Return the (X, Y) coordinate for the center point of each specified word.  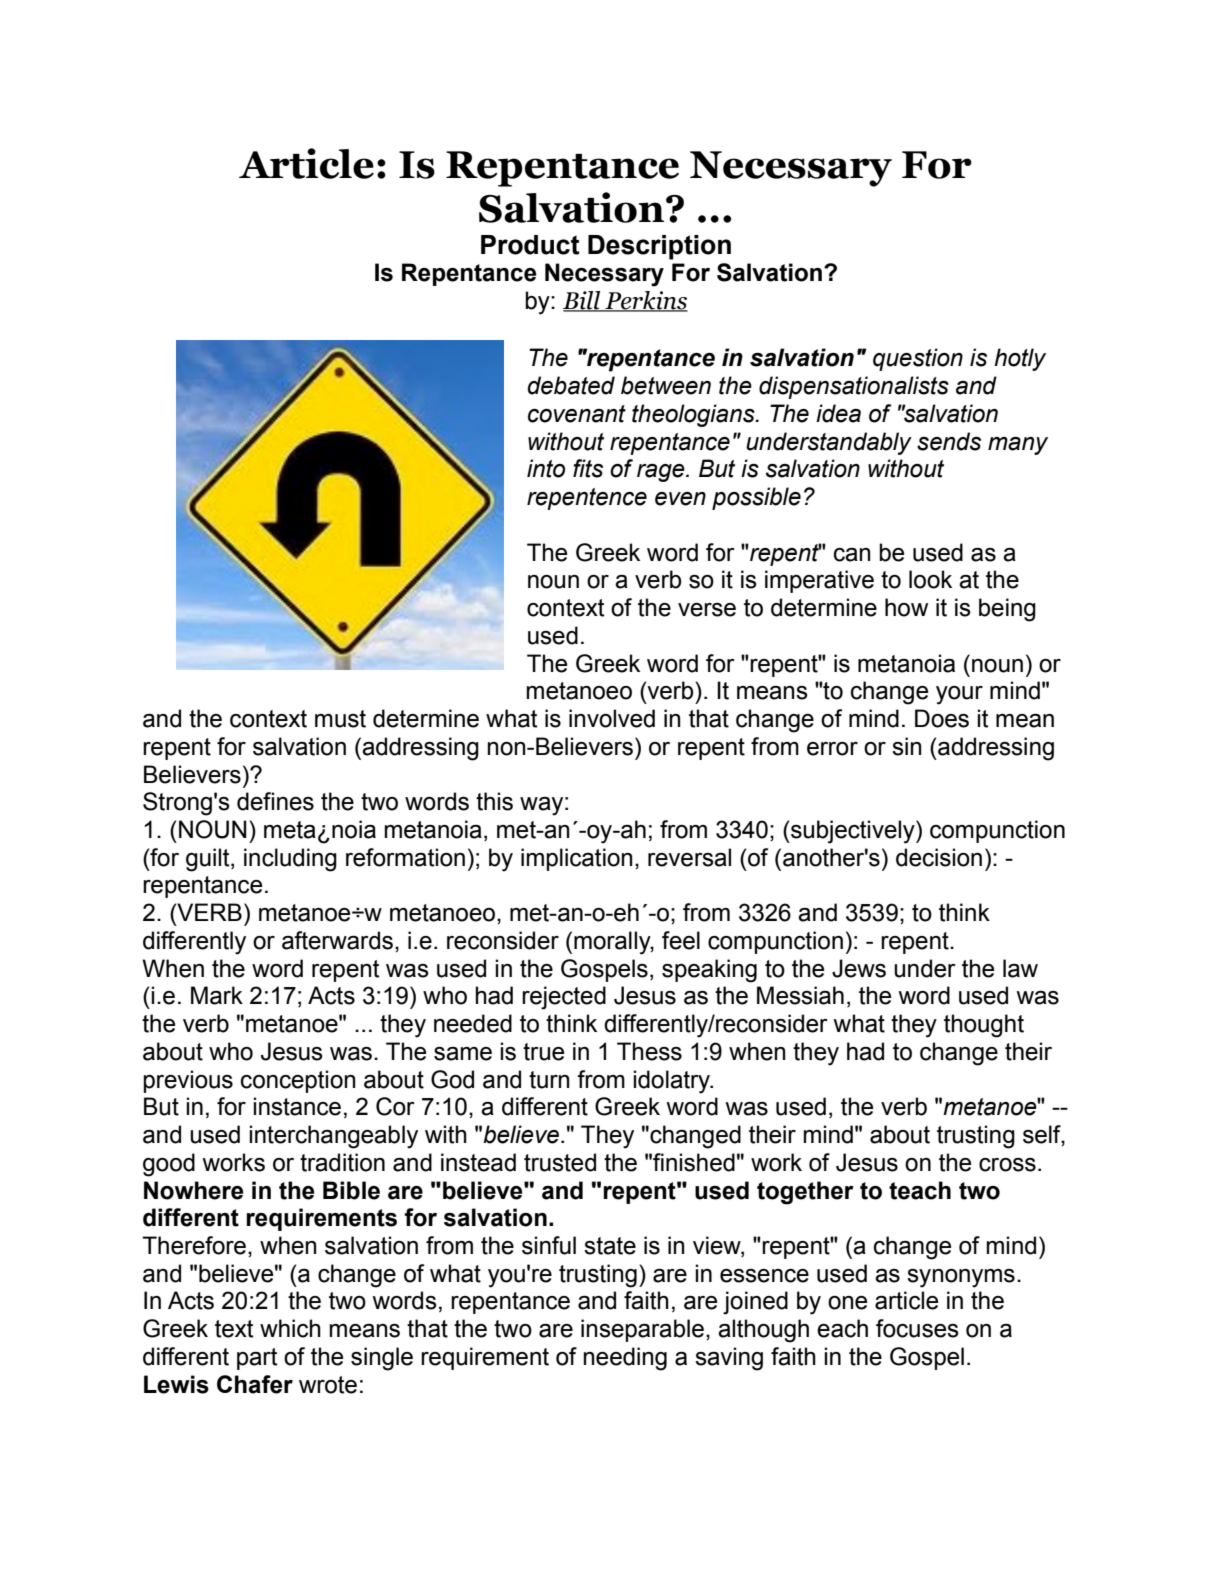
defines (275, 801)
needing (625, 1359)
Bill (583, 301)
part (257, 1359)
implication (577, 859)
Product (530, 245)
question (918, 359)
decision (939, 857)
